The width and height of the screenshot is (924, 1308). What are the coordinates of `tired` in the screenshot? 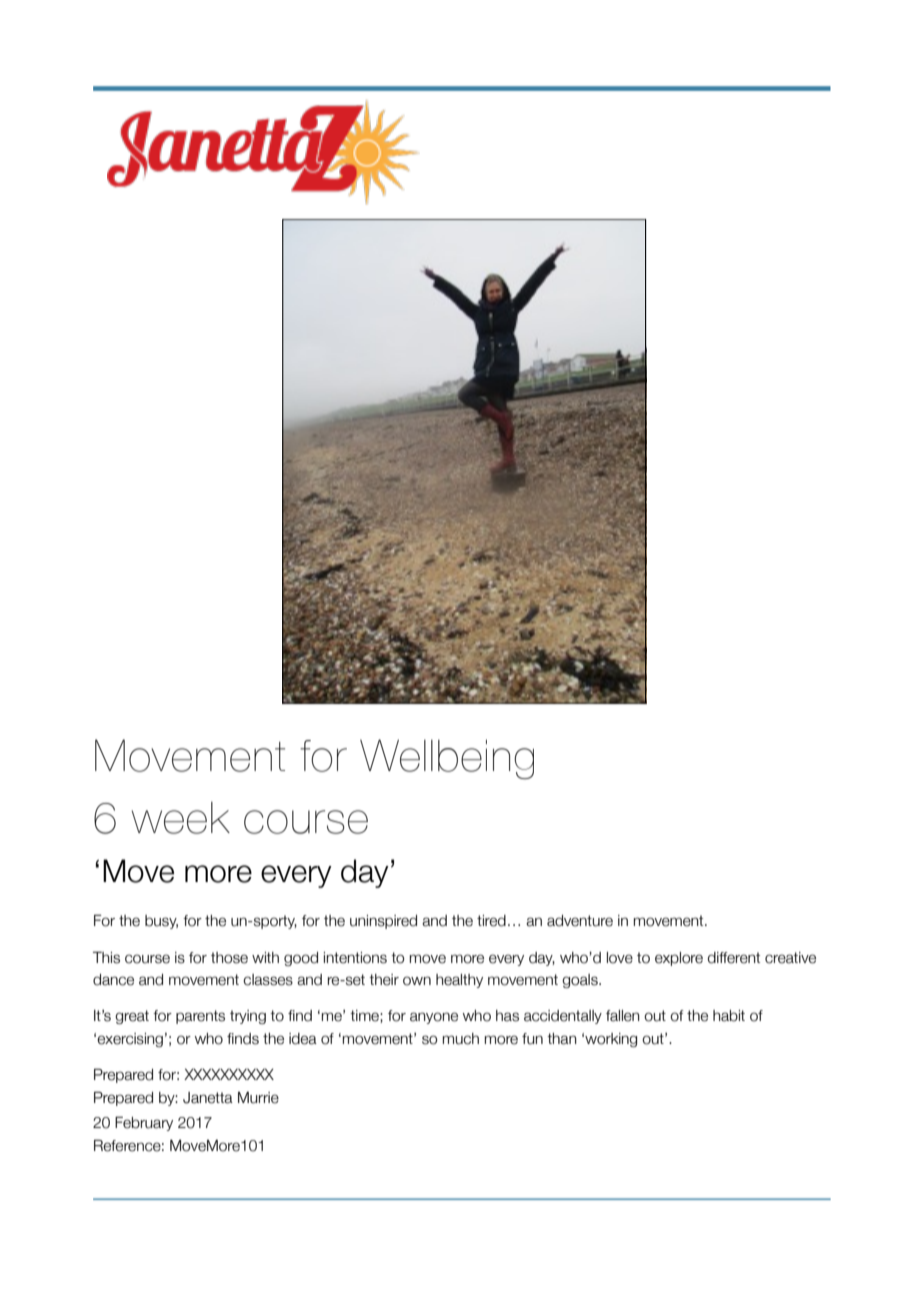 It's located at (491, 921).
